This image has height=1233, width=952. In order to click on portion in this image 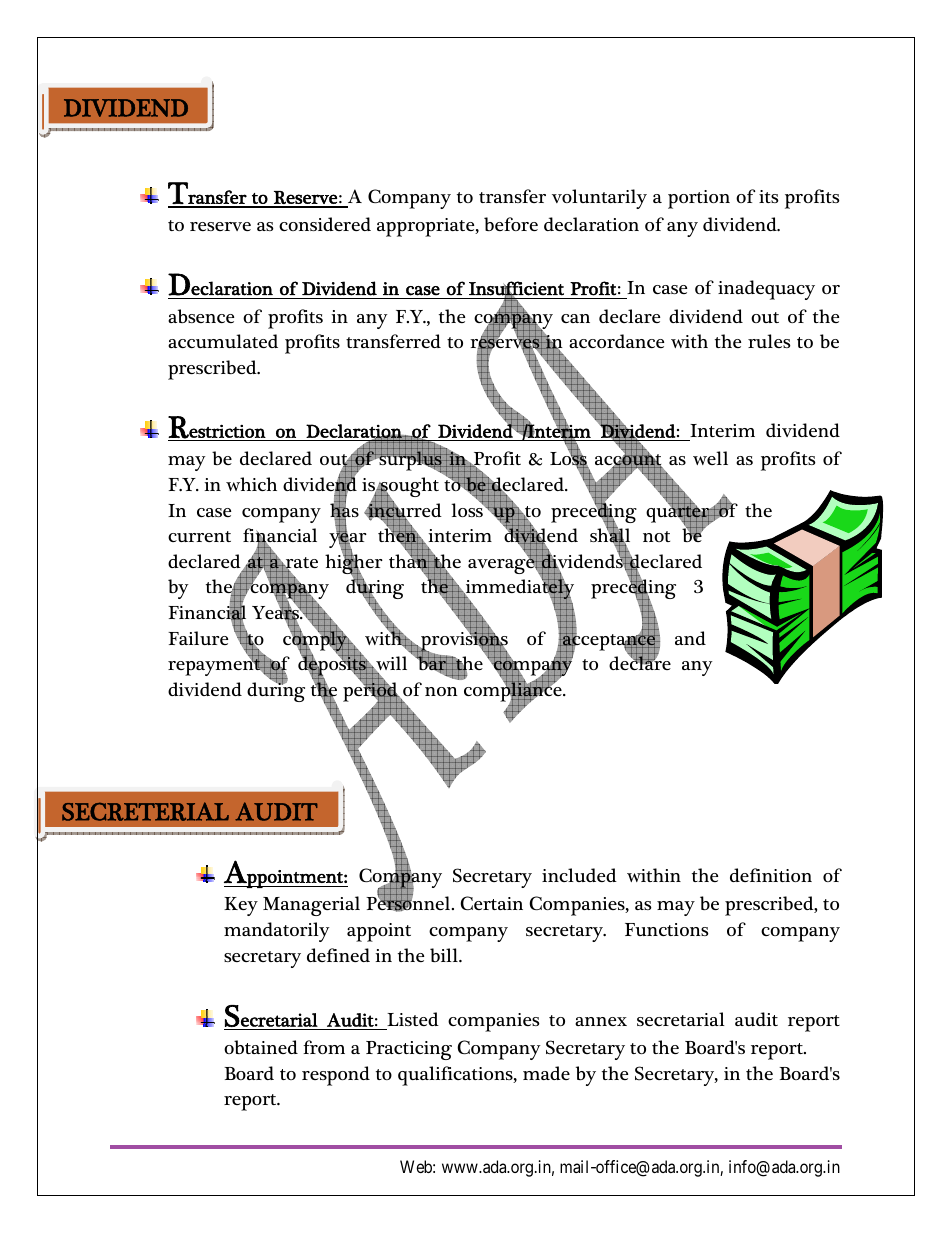, I will do `click(699, 199)`.
